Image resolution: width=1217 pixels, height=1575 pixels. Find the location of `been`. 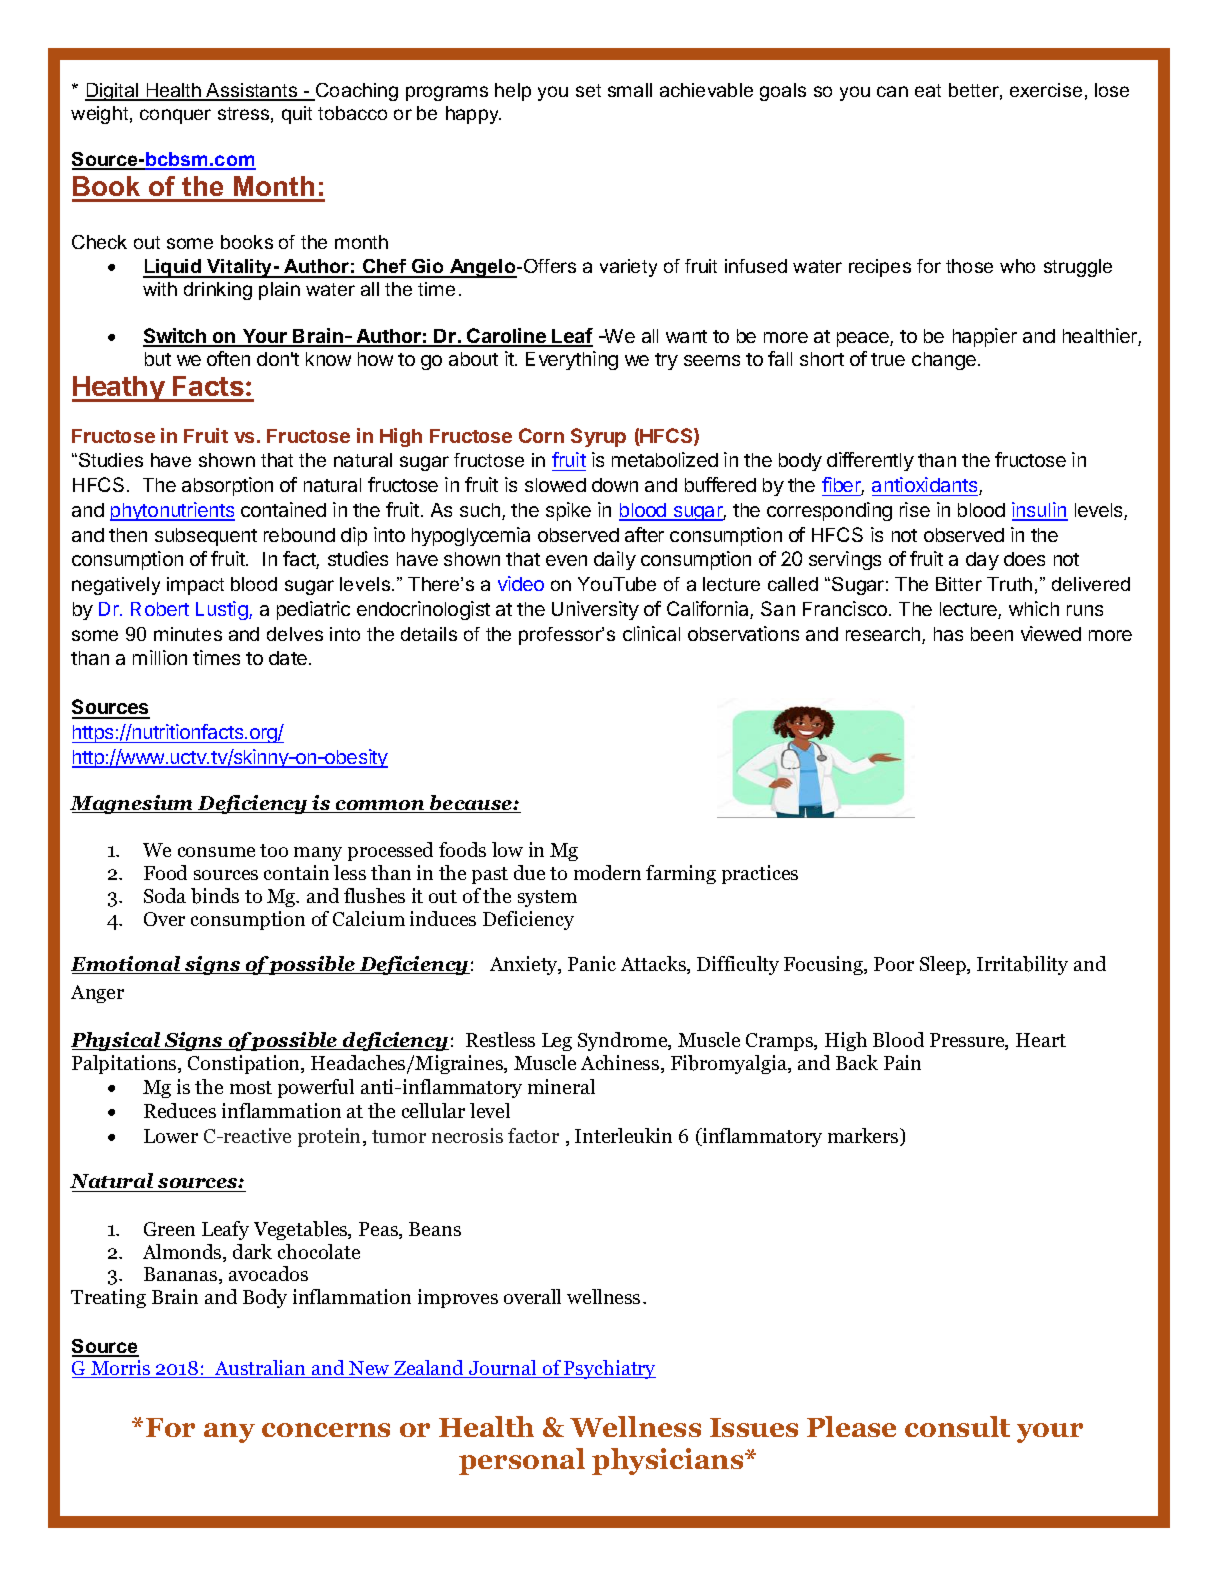

been is located at coordinates (992, 634).
